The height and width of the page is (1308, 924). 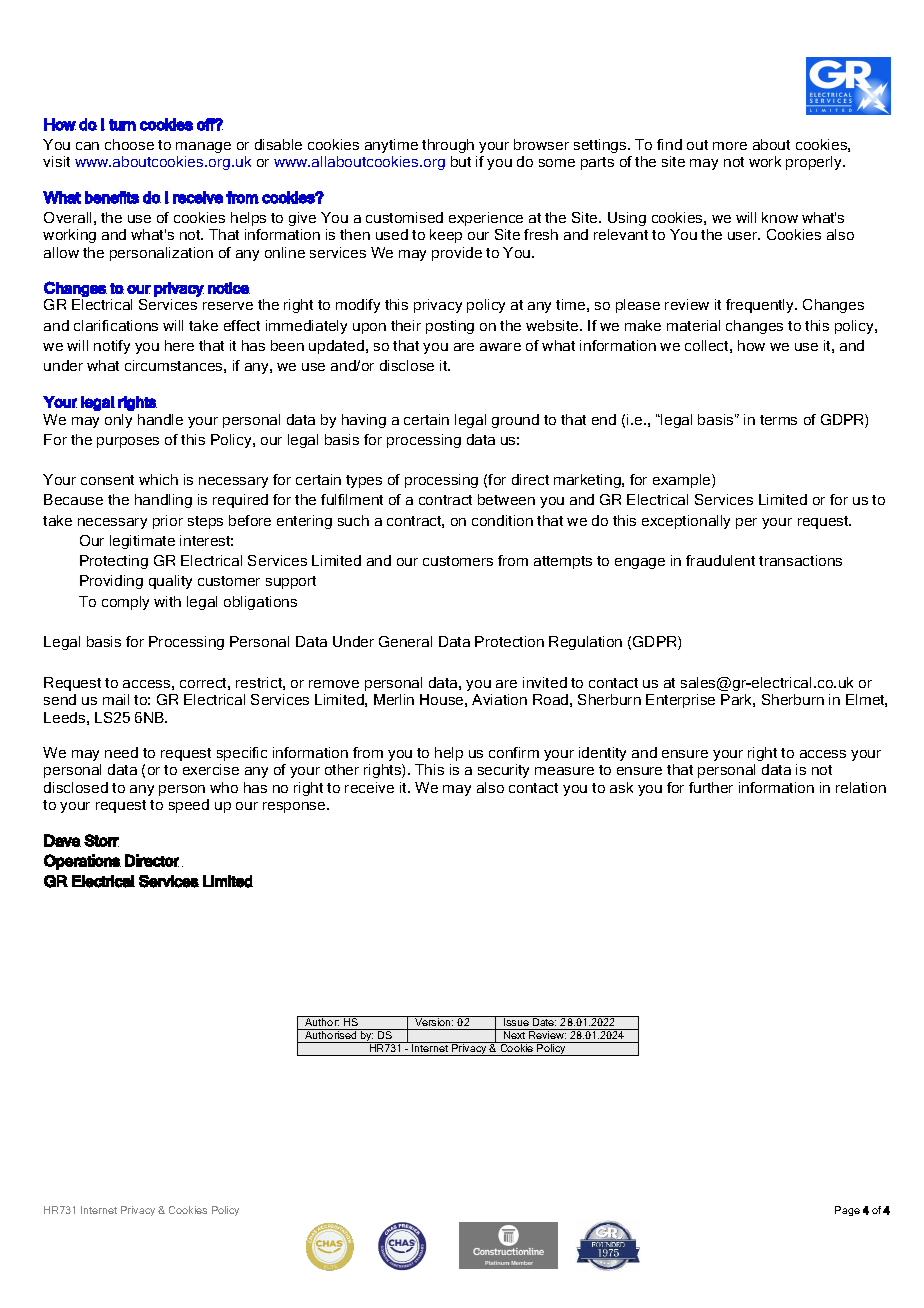 What do you see at coordinates (82, 862) in the page?
I see `Operations` at bounding box center [82, 862].
